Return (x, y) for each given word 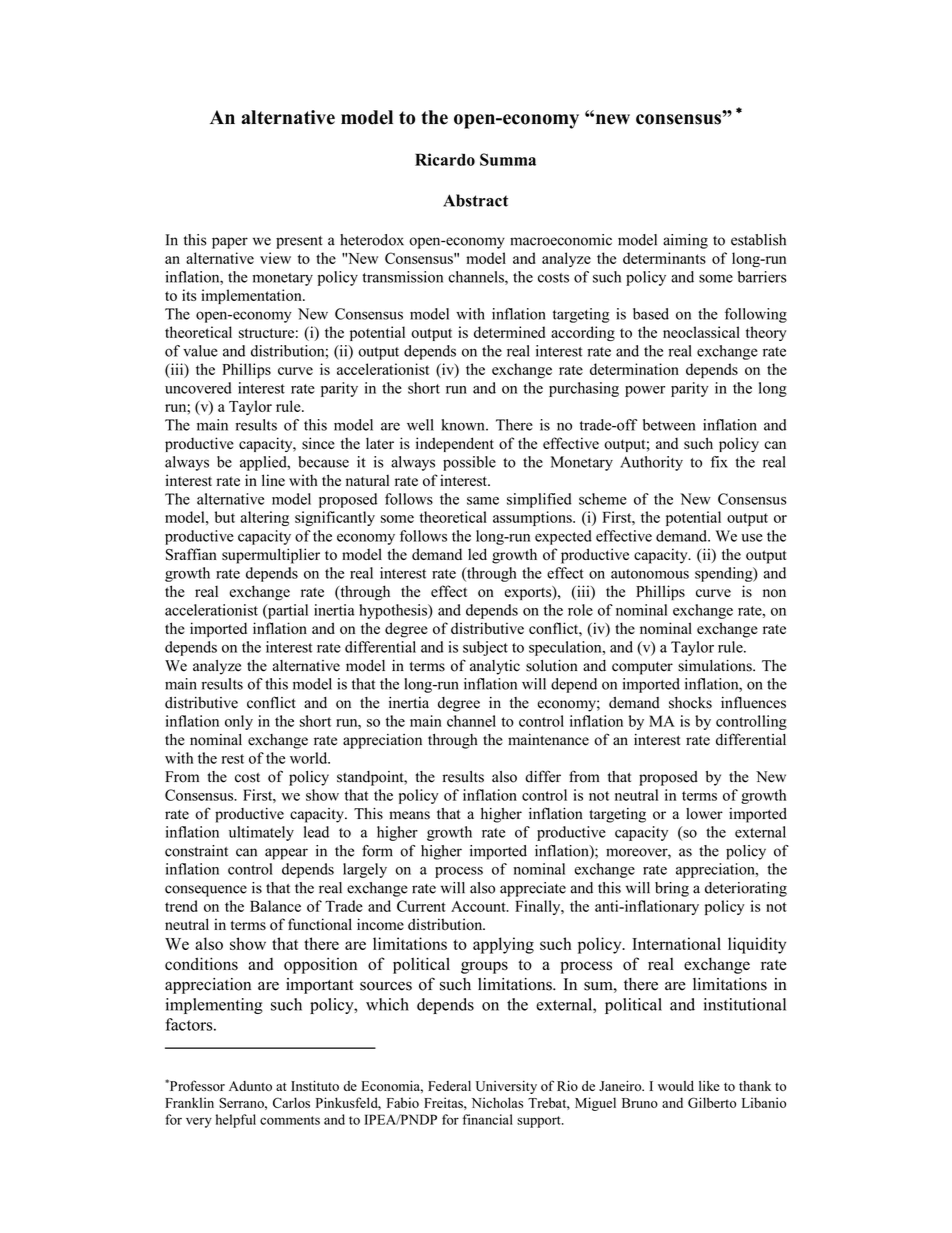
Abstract (475, 200)
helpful (236, 1121)
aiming (685, 241)
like (709, 1086)
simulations (716, 666)
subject (485, 648)
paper (230, 243)
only (239, 722)
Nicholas (497, 1102)
